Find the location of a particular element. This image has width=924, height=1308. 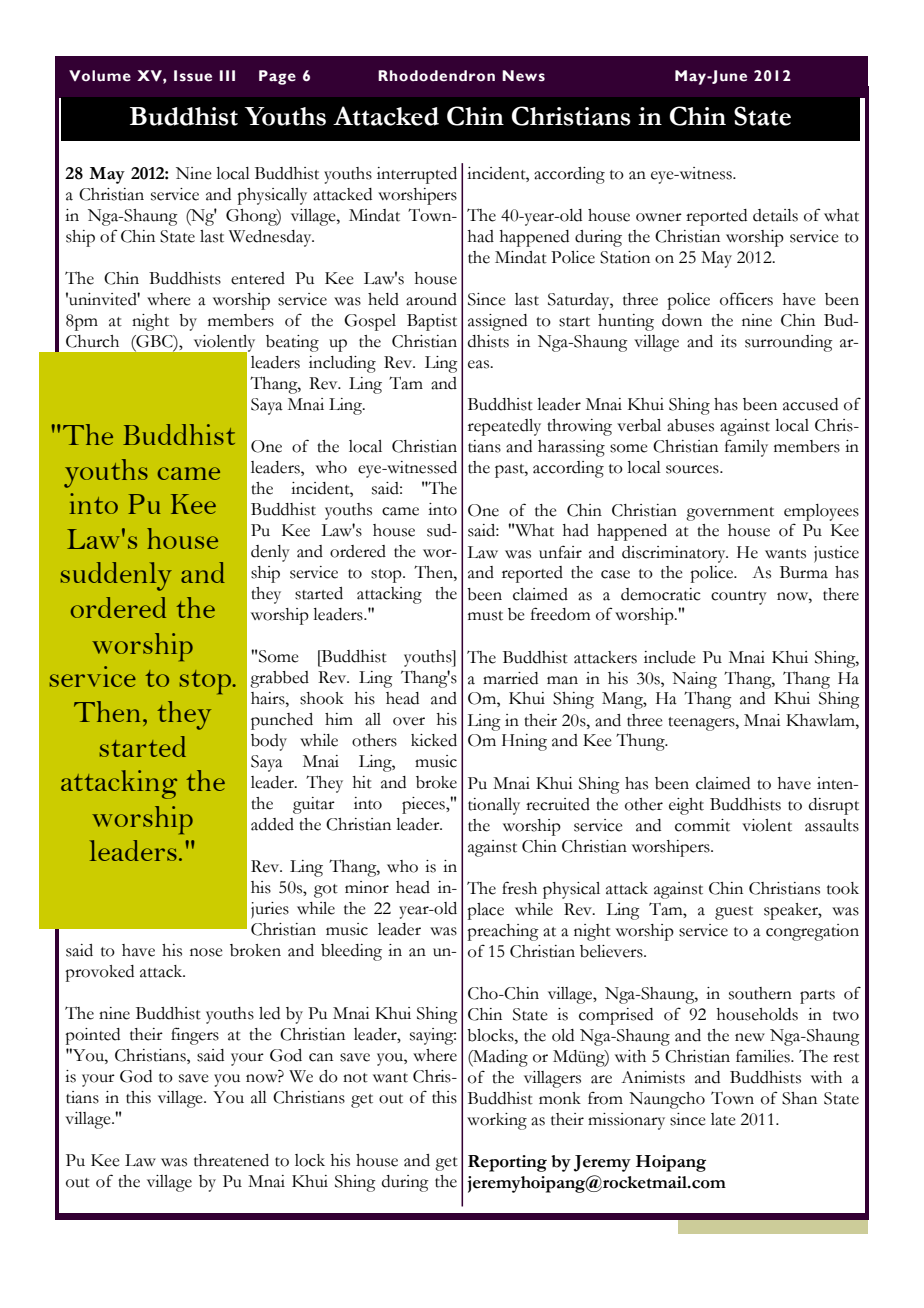

details is located at coordinates (775, 215).
